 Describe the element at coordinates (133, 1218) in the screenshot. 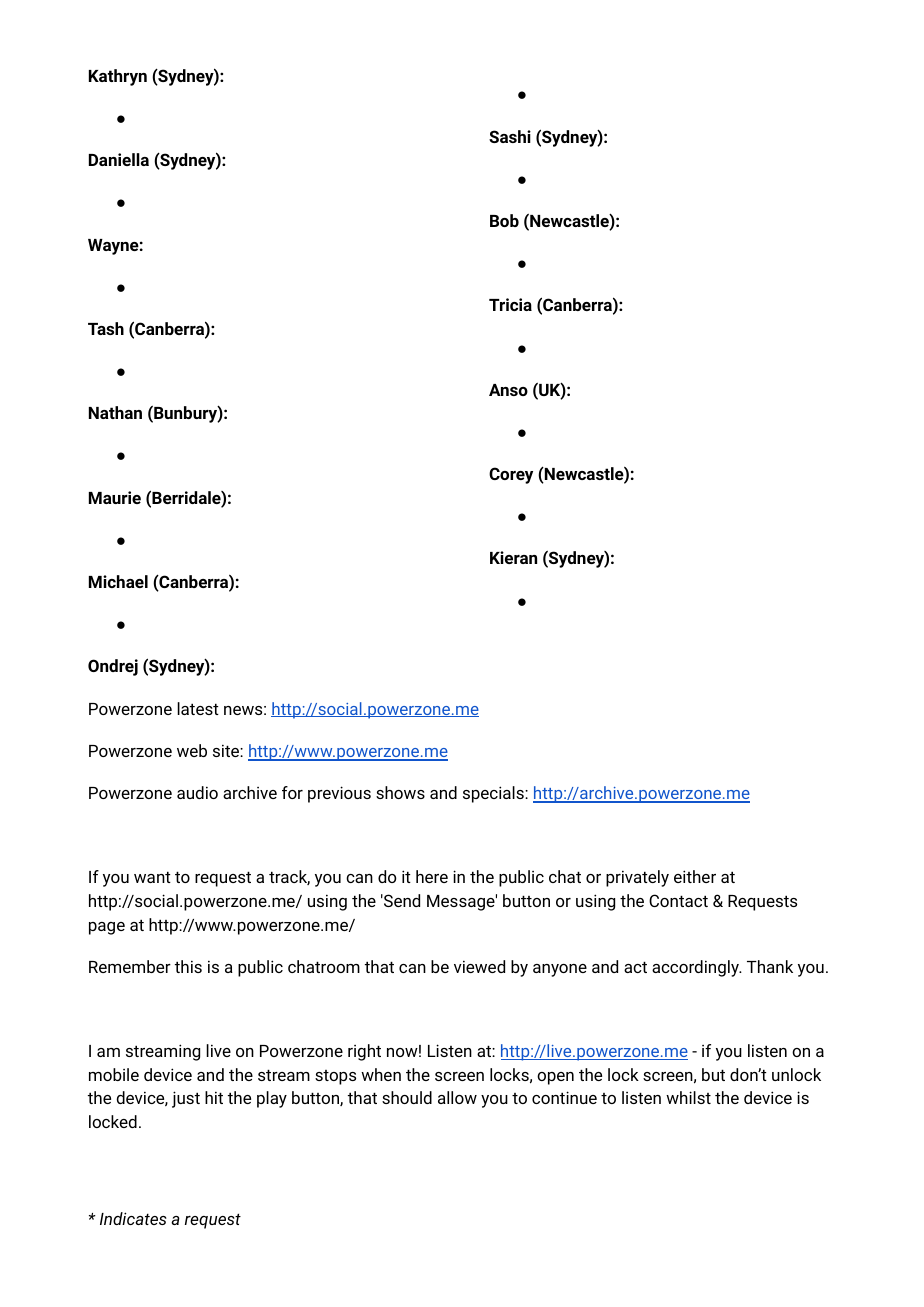

I see `Indicates` at that location.
